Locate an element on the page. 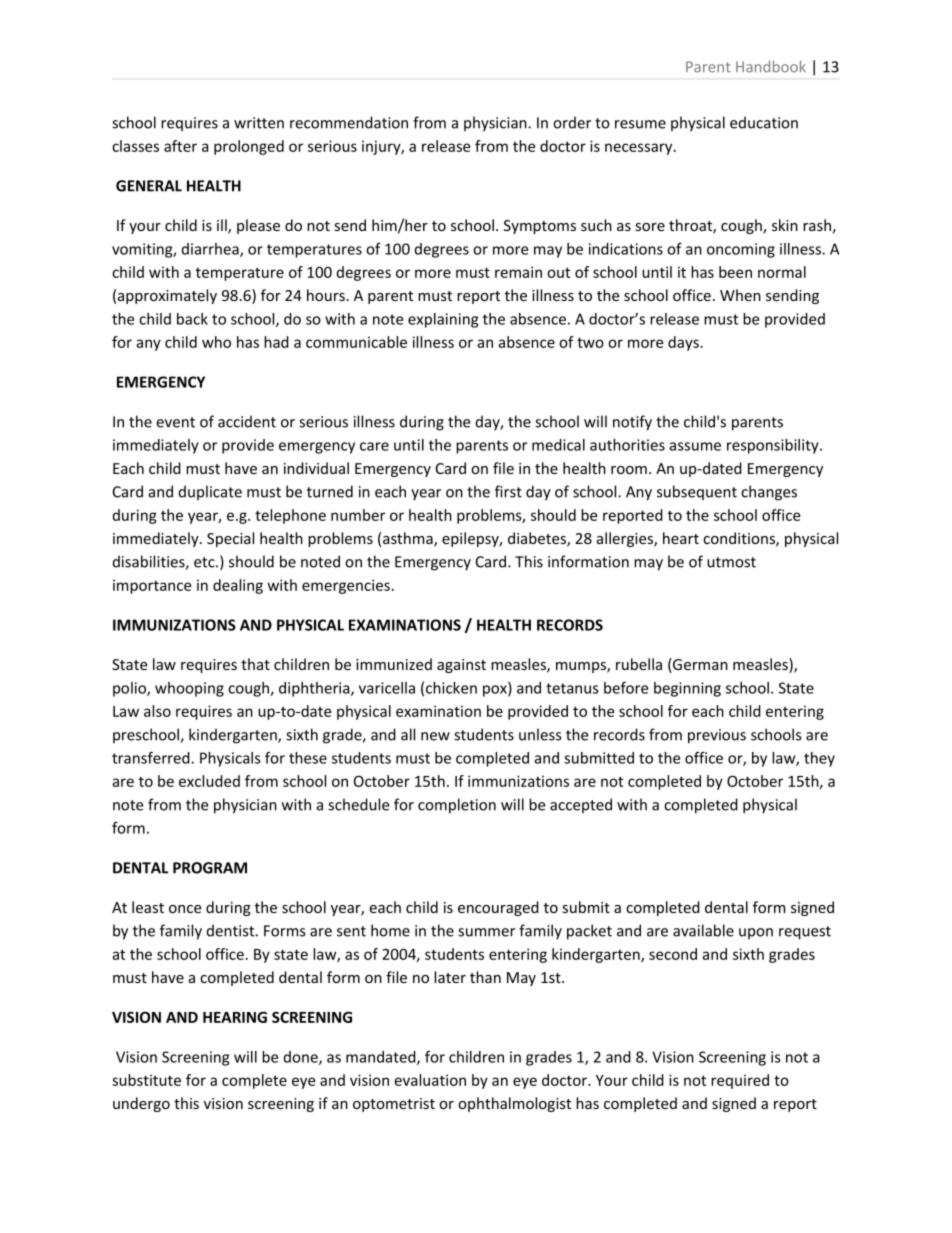 This page has width=952, height=1233. substitute is located at coordinates (146, 1080).
